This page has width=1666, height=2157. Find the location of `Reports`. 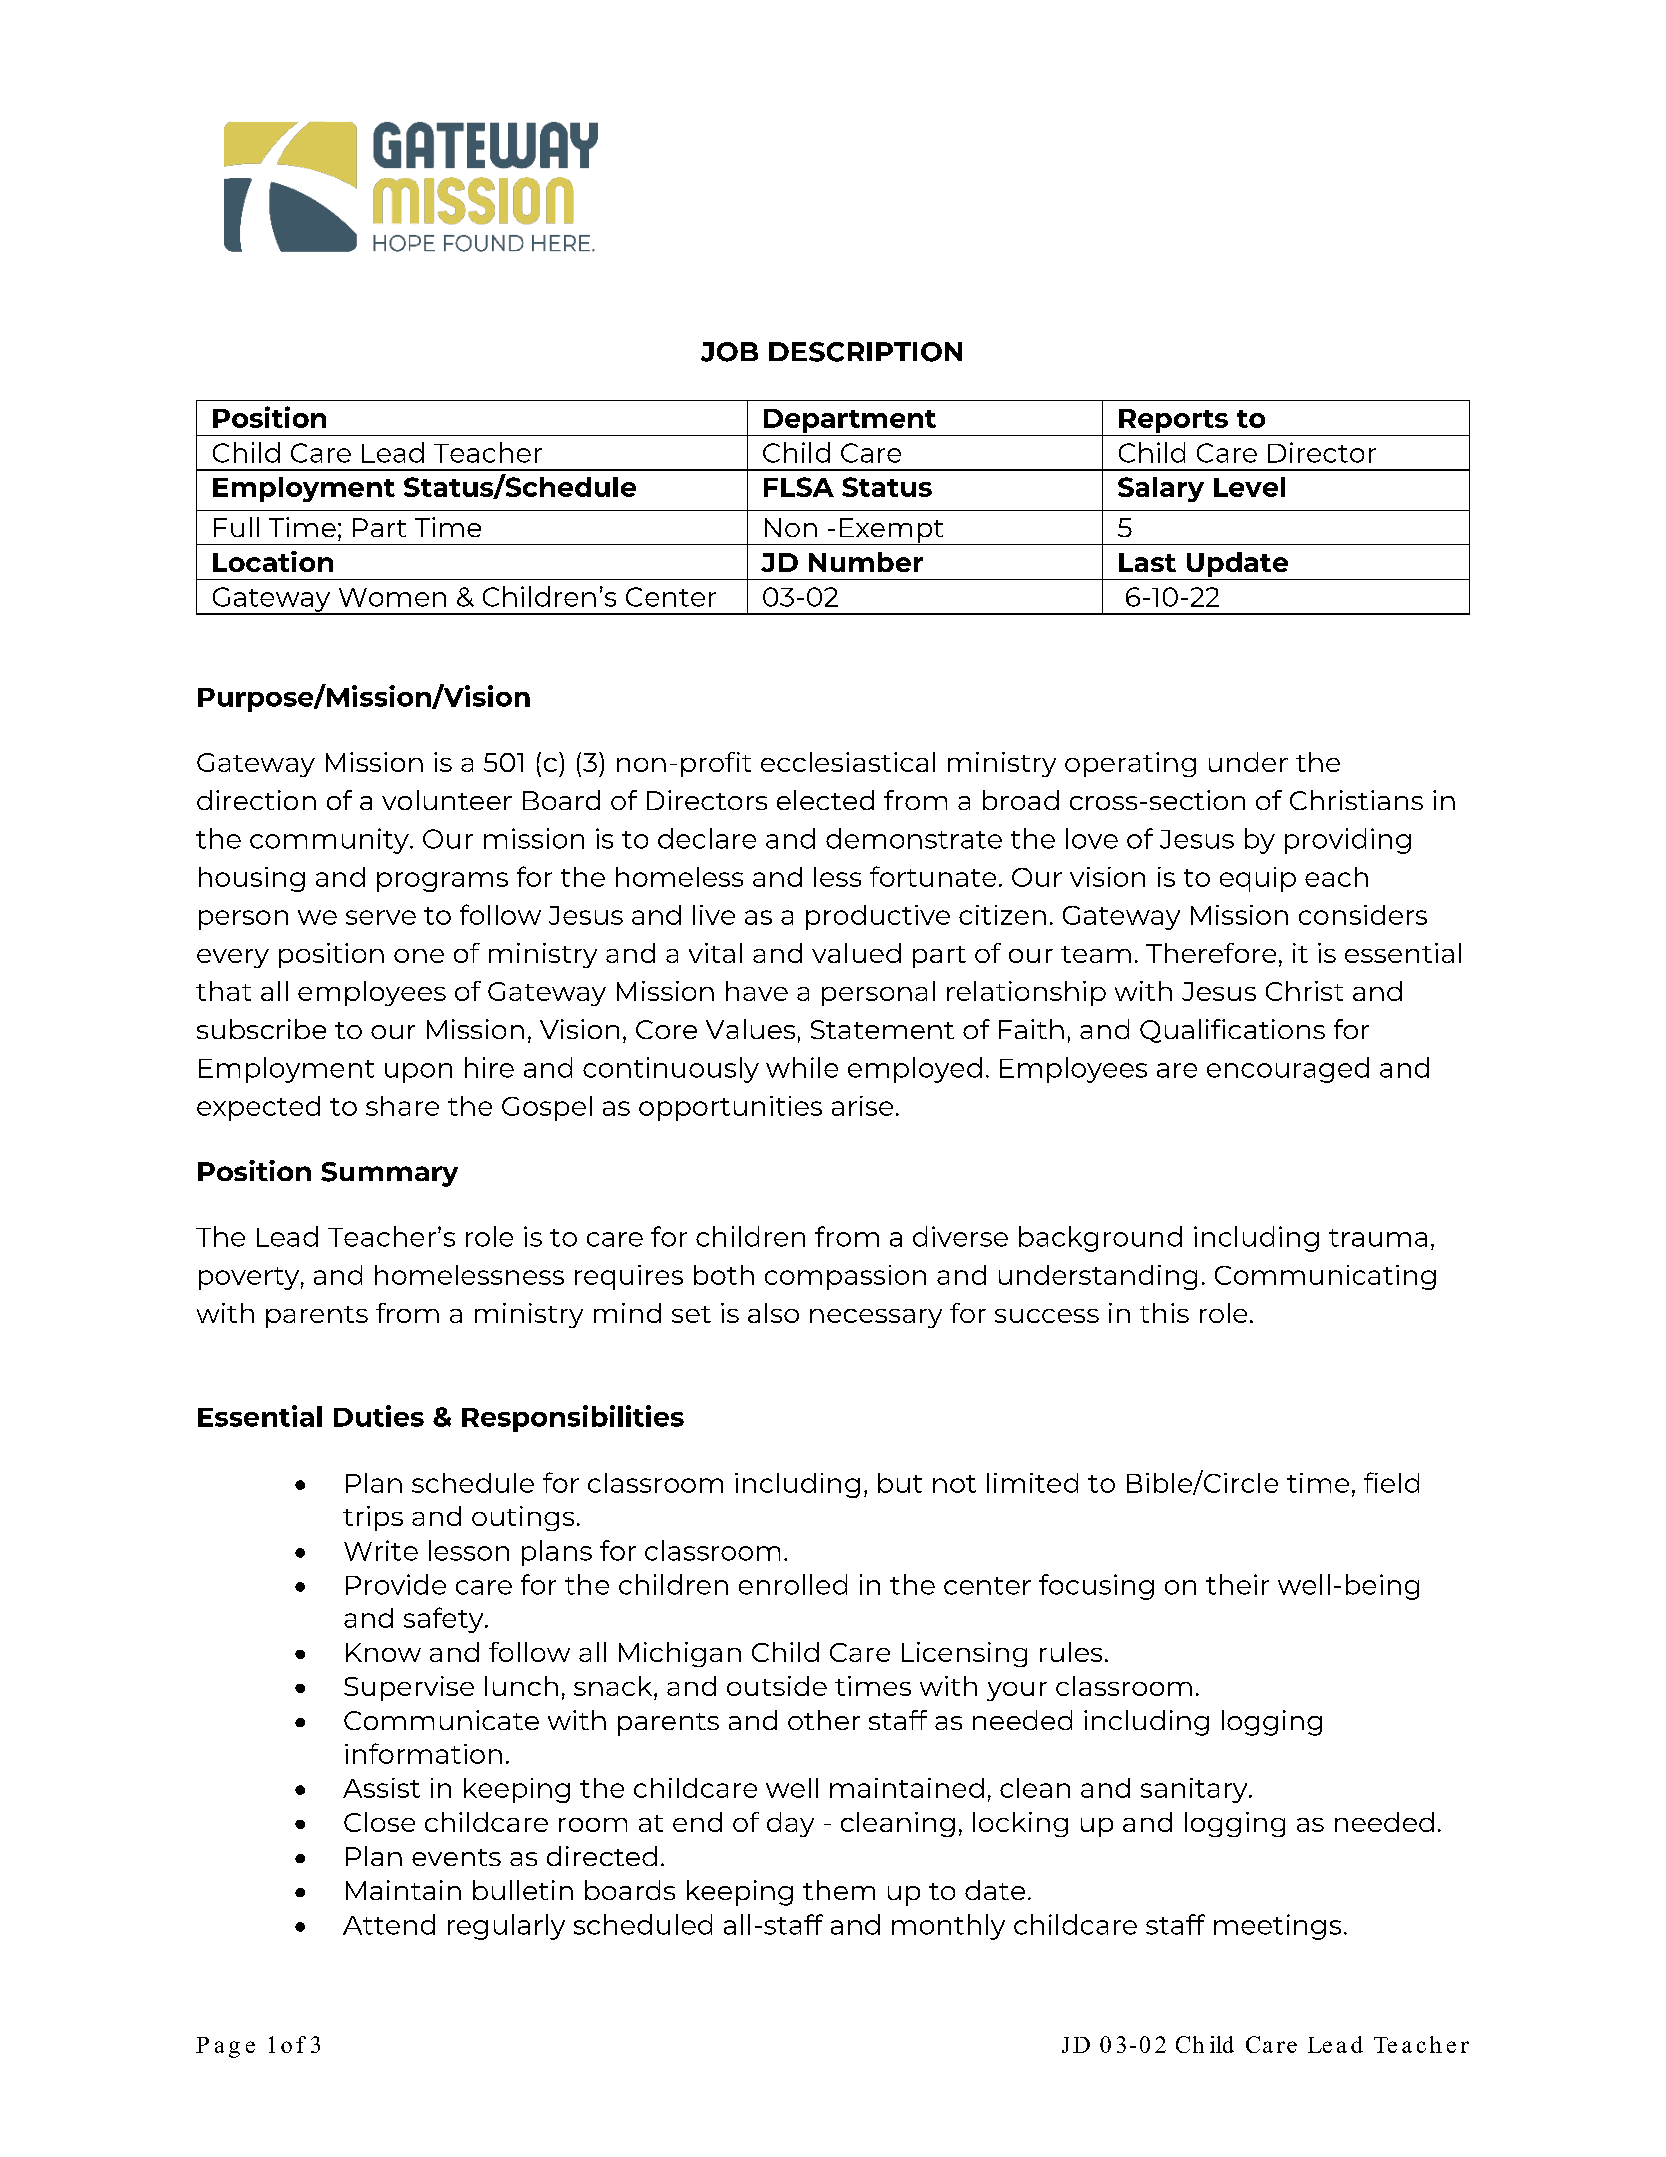

Reports is located at coordinates (1173, 422).
